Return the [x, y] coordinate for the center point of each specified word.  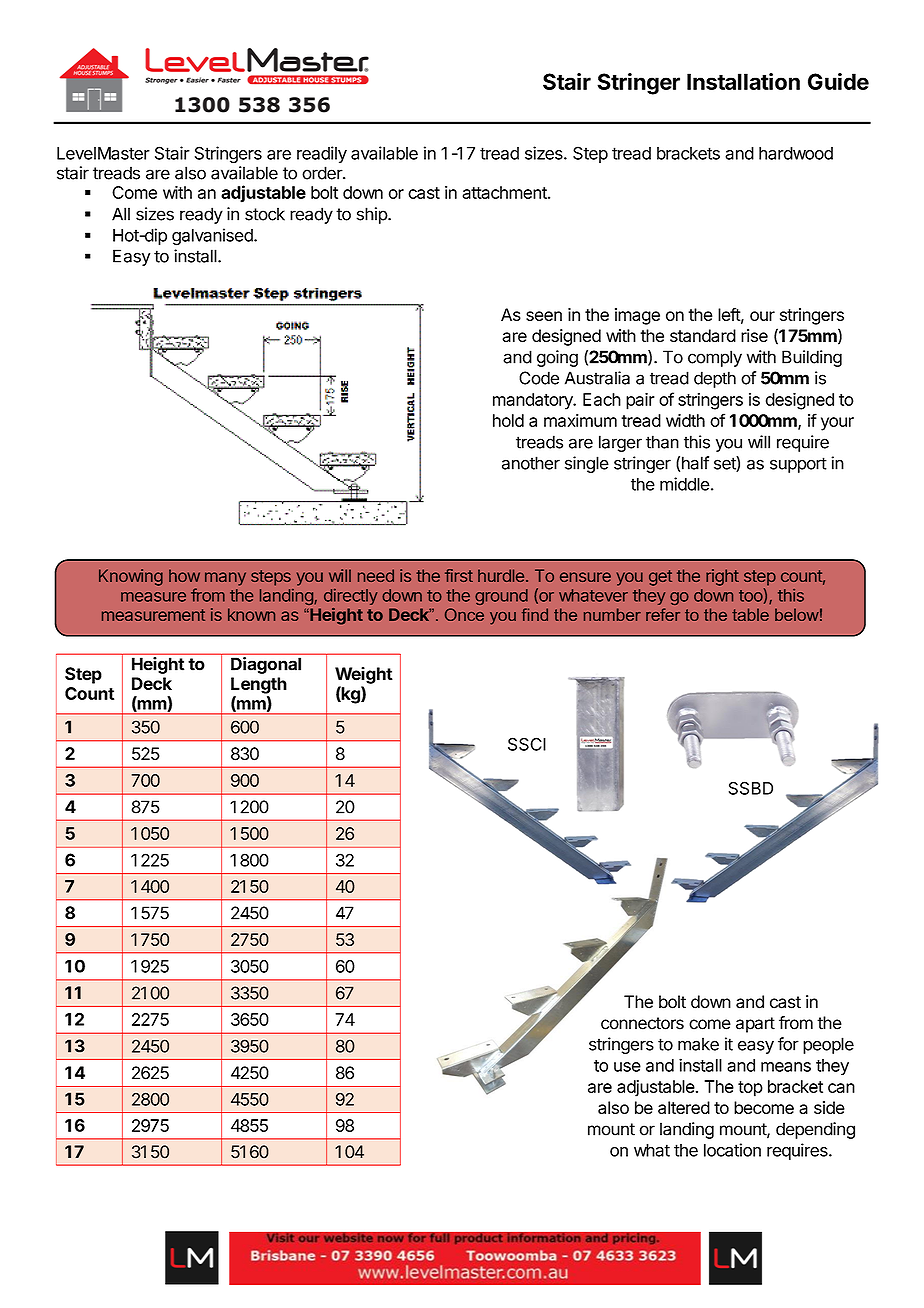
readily [322, 154]
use [627, 1067]
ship [372, 215]
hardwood [796, 153]
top [750, 1089]
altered [684, 1107]
